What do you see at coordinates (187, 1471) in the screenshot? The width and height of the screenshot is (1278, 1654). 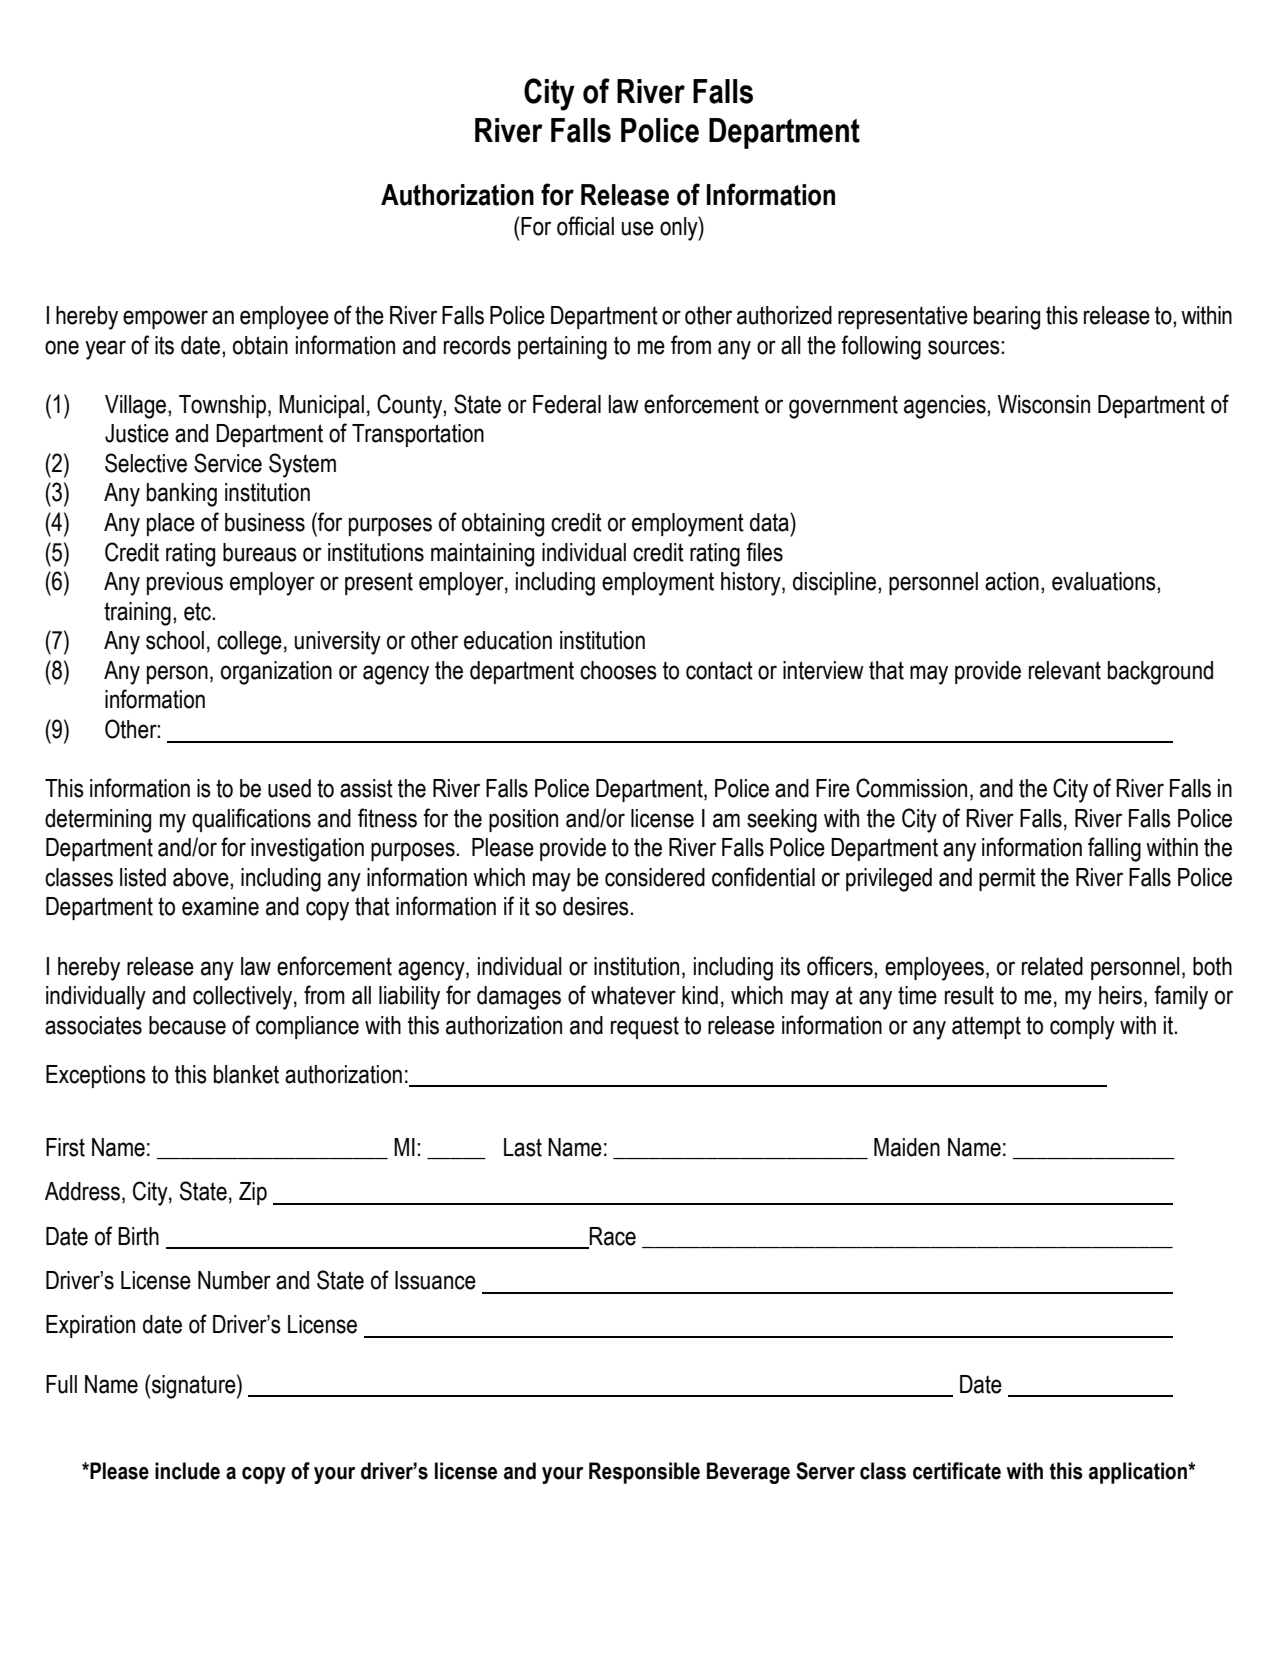 I see `include` at bounding box center [187, 1471].
